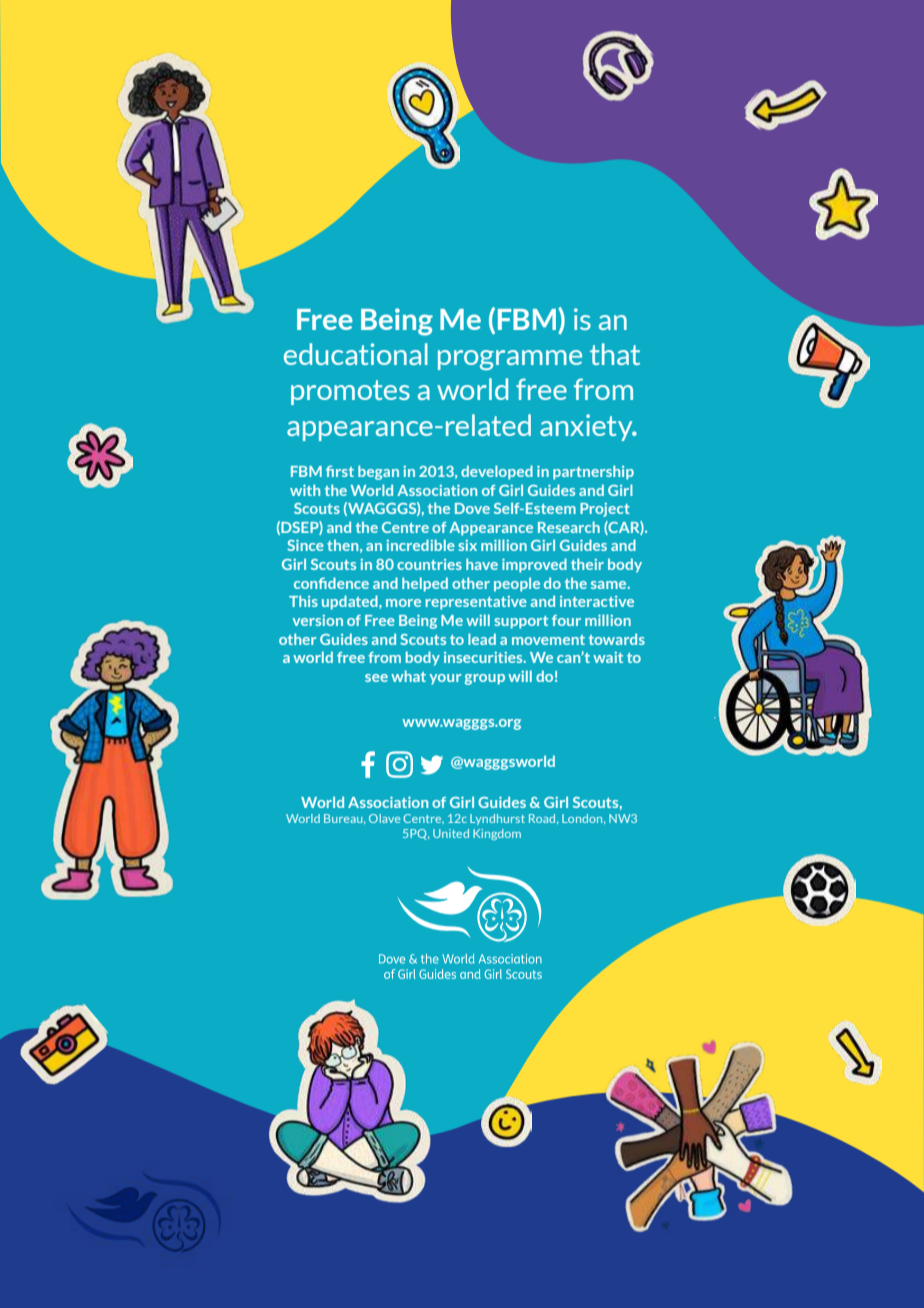 The width and height of the screenshot is (924, 1308). What do you see at coordinates (615, 354) in the screenshot?
I see `that` at bounding box center [615, 354].
